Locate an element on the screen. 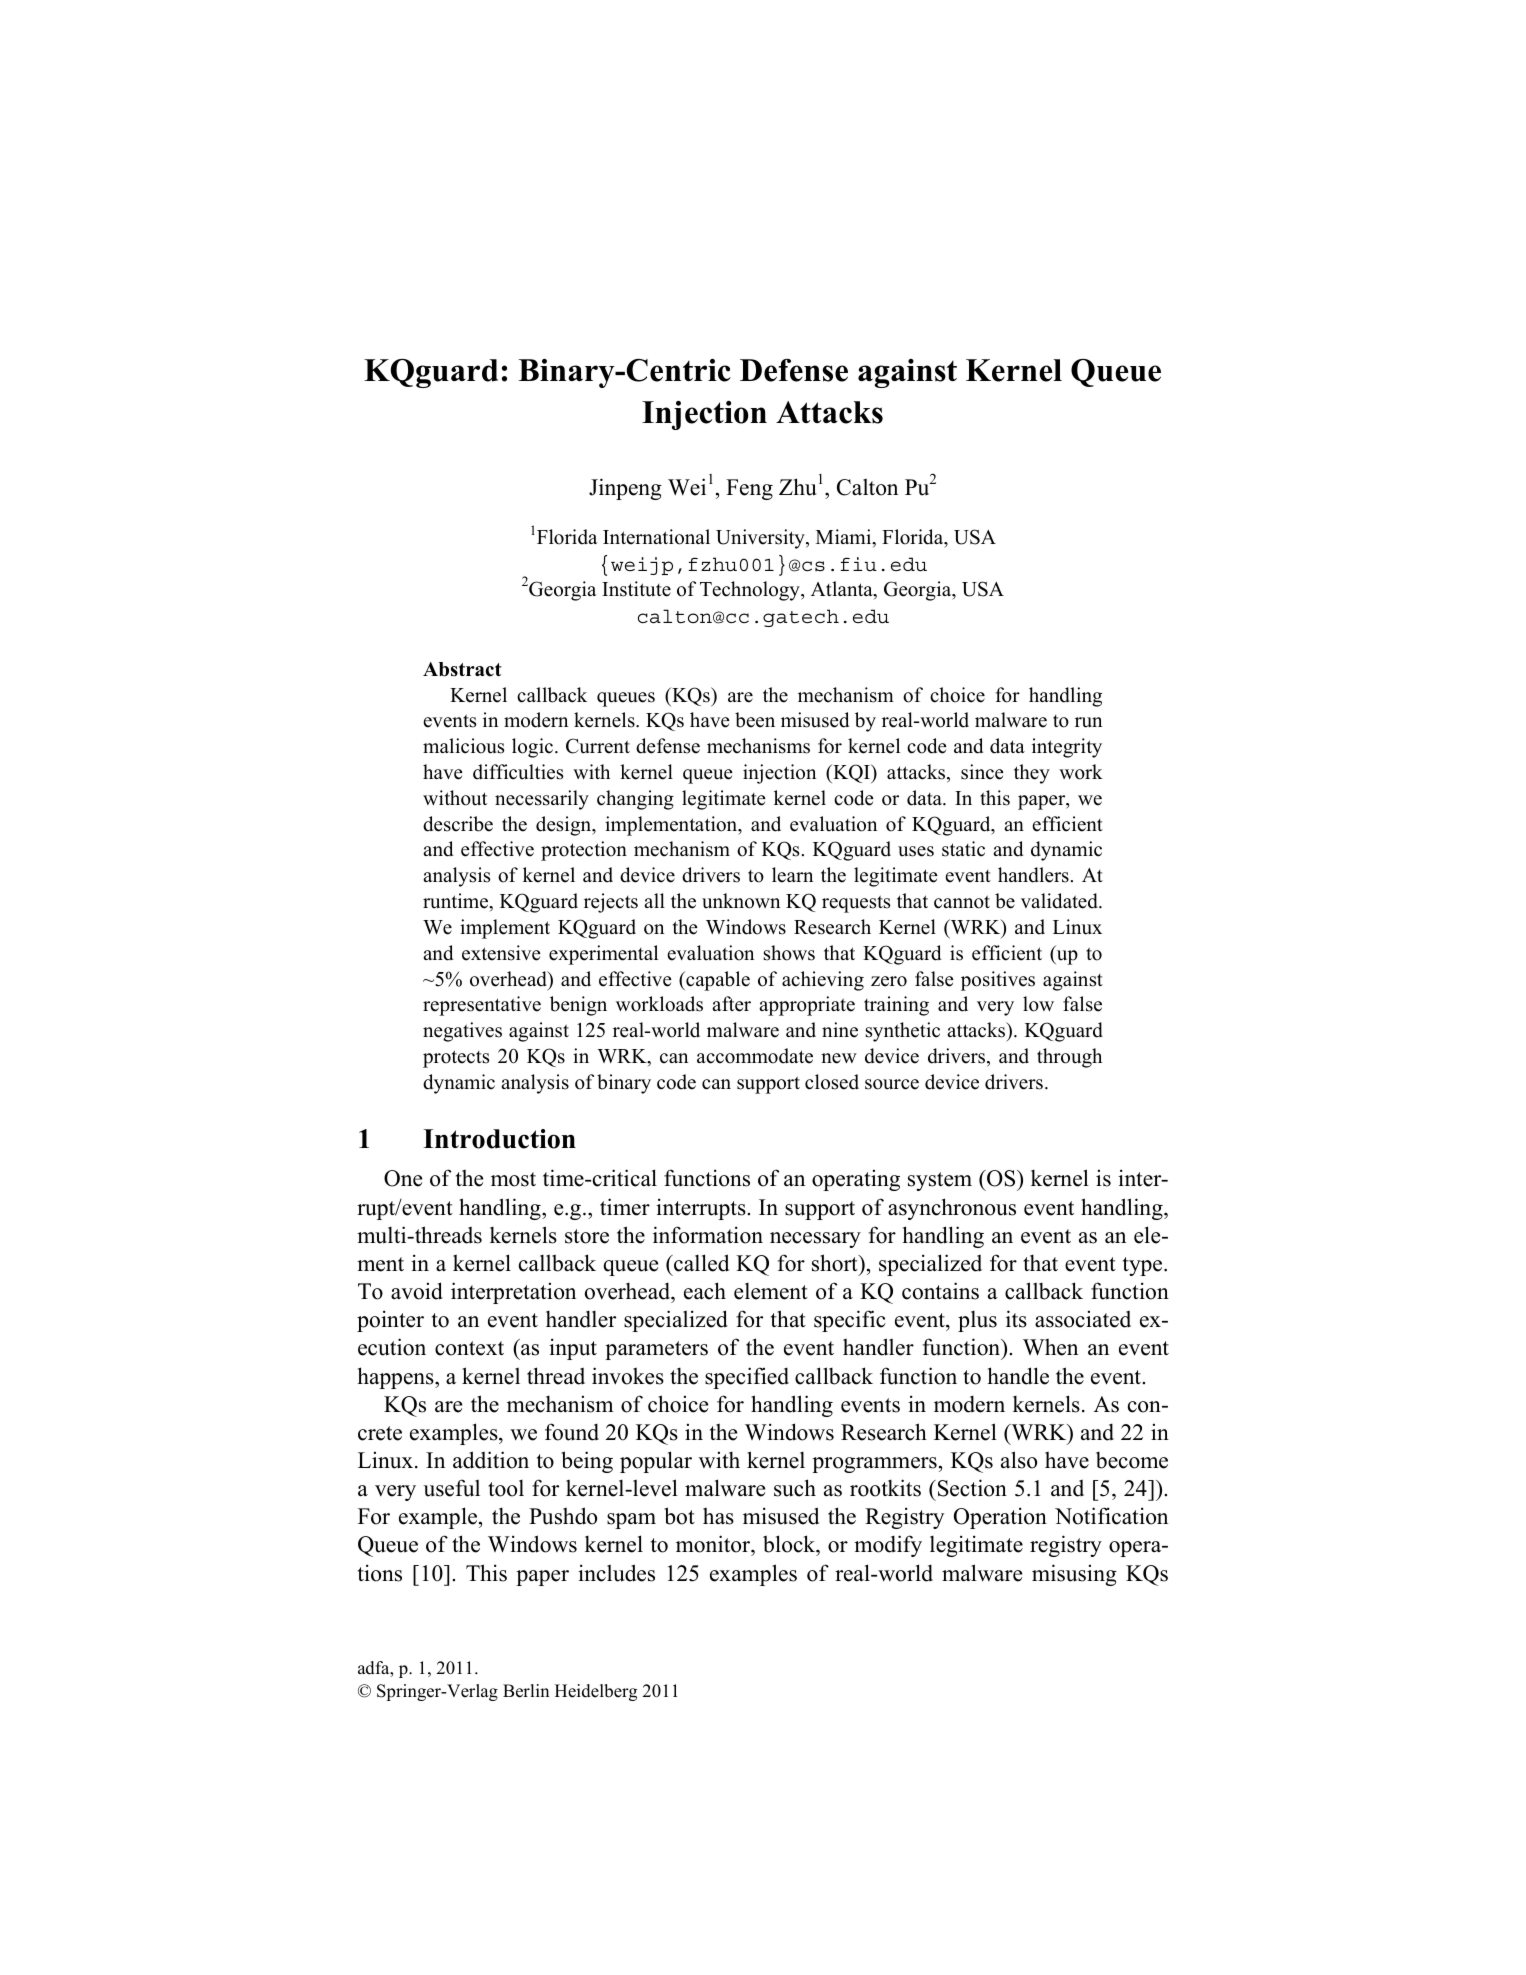 The image size is (1526, 1975). Feng is located at coordinates (749, 489).
